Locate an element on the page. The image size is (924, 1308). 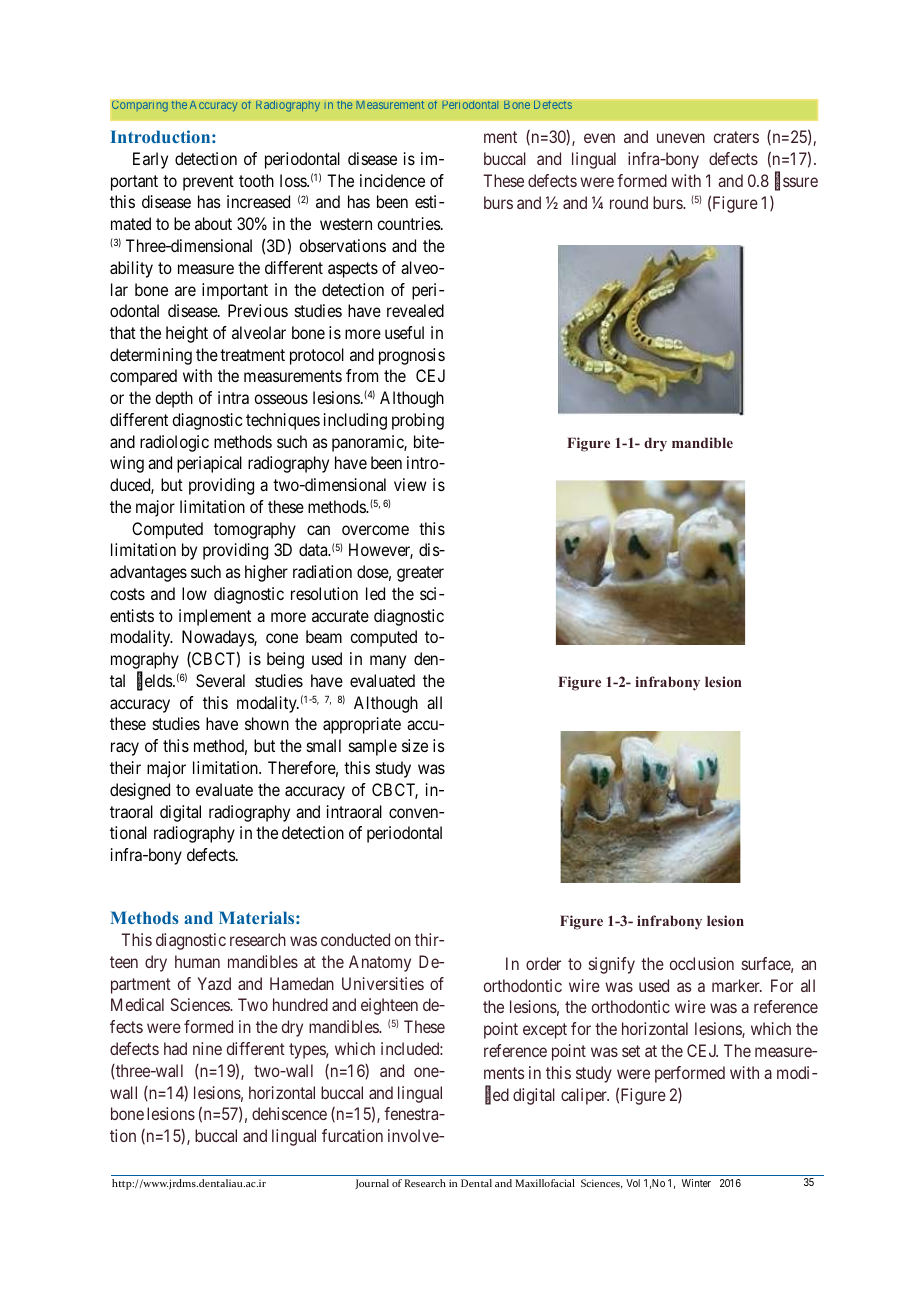
round is located at coordinates (629, 202).
